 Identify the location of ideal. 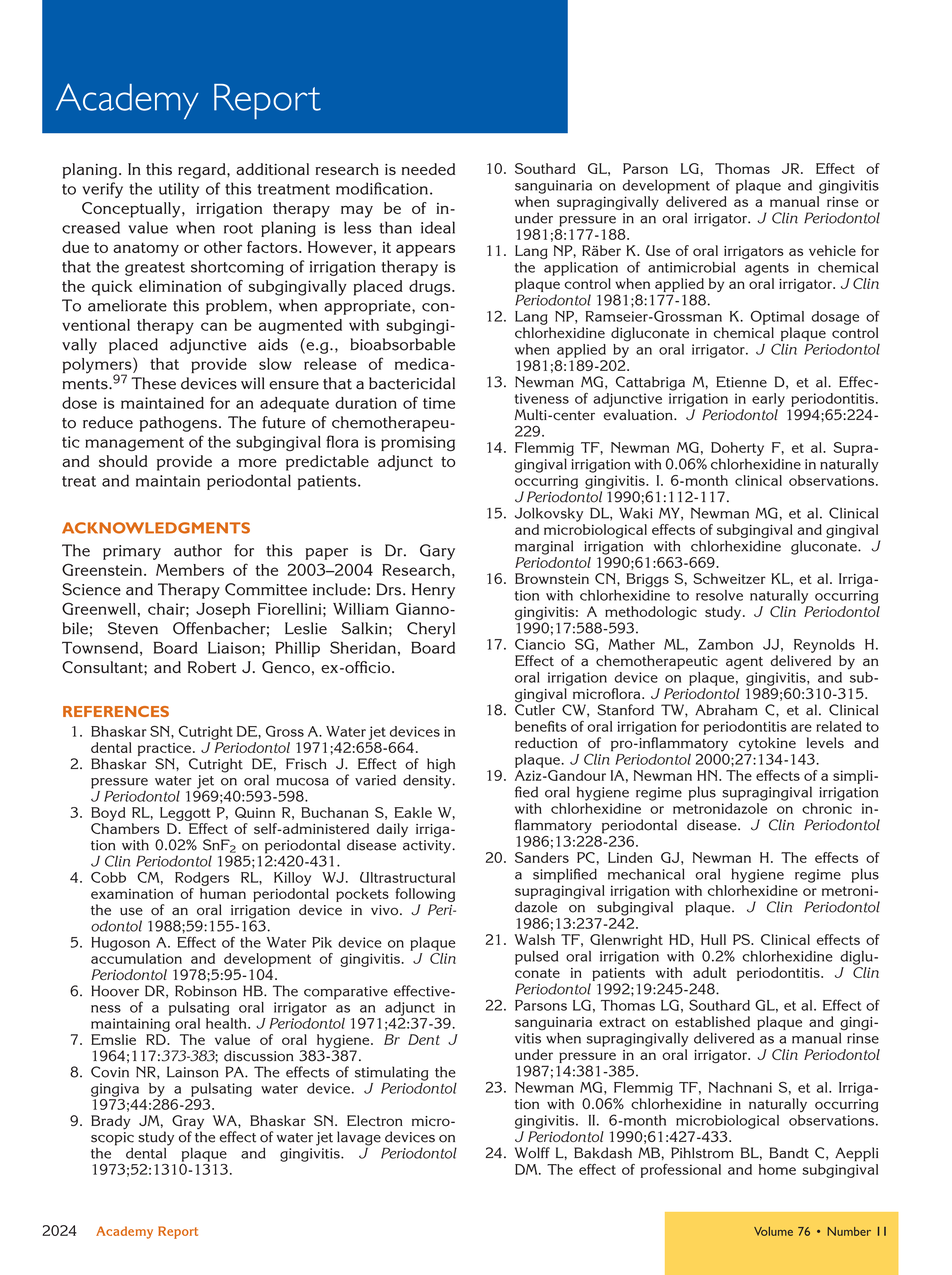
(438, 227).
